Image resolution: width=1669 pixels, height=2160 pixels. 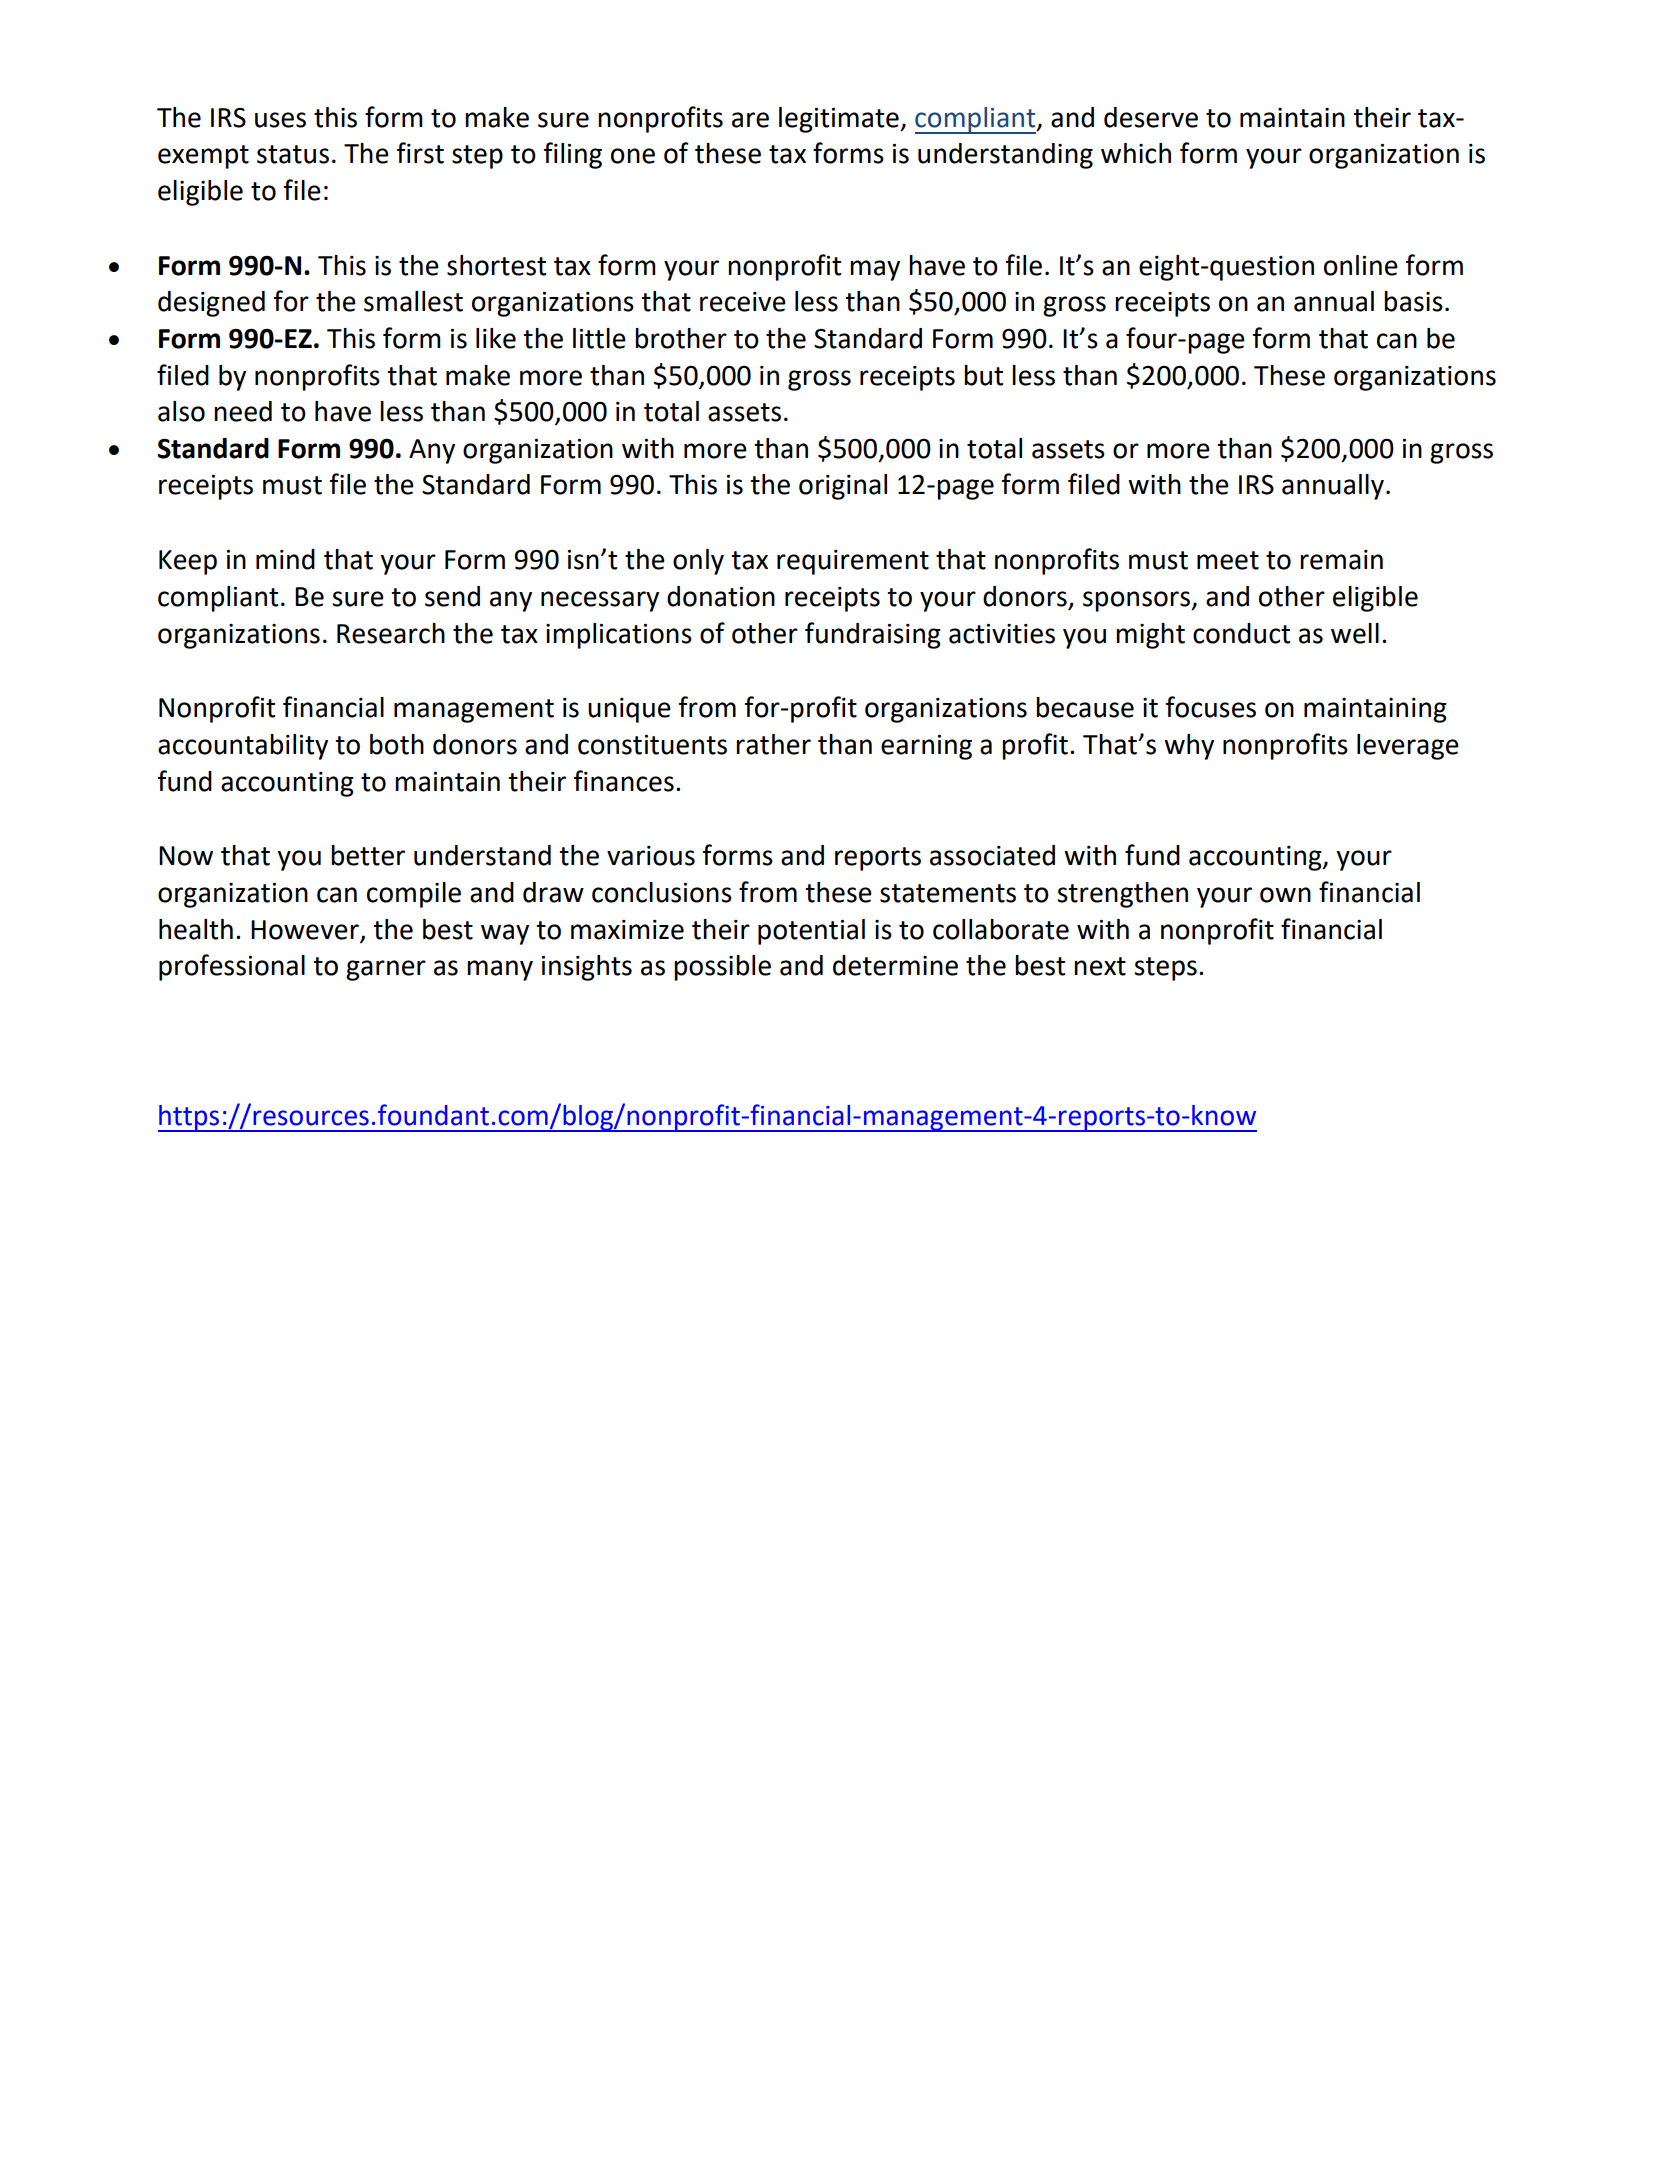 I want to click on unique, so click(x=629, y=710).
